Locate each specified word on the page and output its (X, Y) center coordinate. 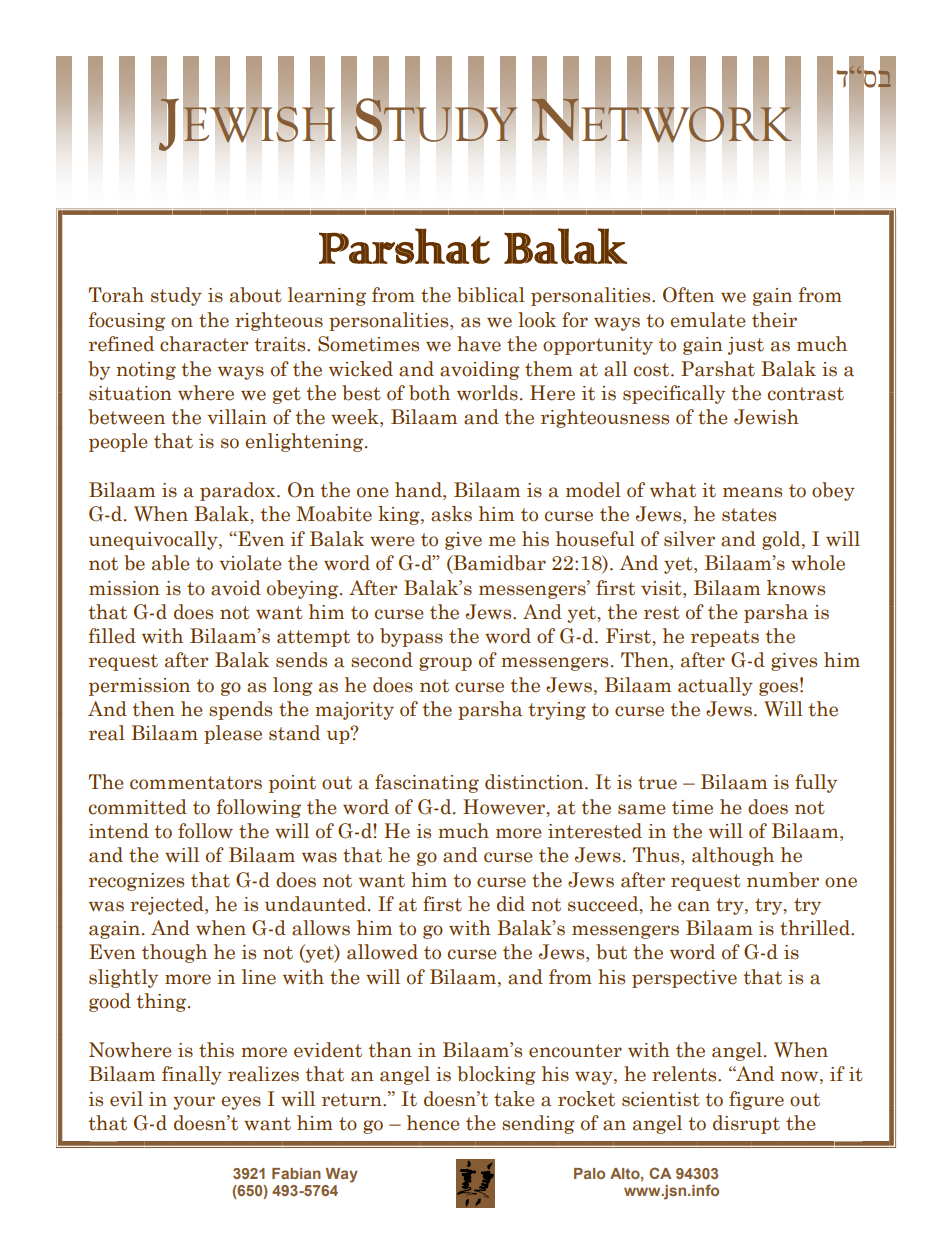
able (171, 563)
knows (796, 588)
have (479, 344)
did (511, 904)
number (783, 880)
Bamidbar (498, 564)
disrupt (746, 1124)
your (194, 1103)
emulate (708, 320)
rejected (168, 905)
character (204, 344)
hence (433, 1123)
